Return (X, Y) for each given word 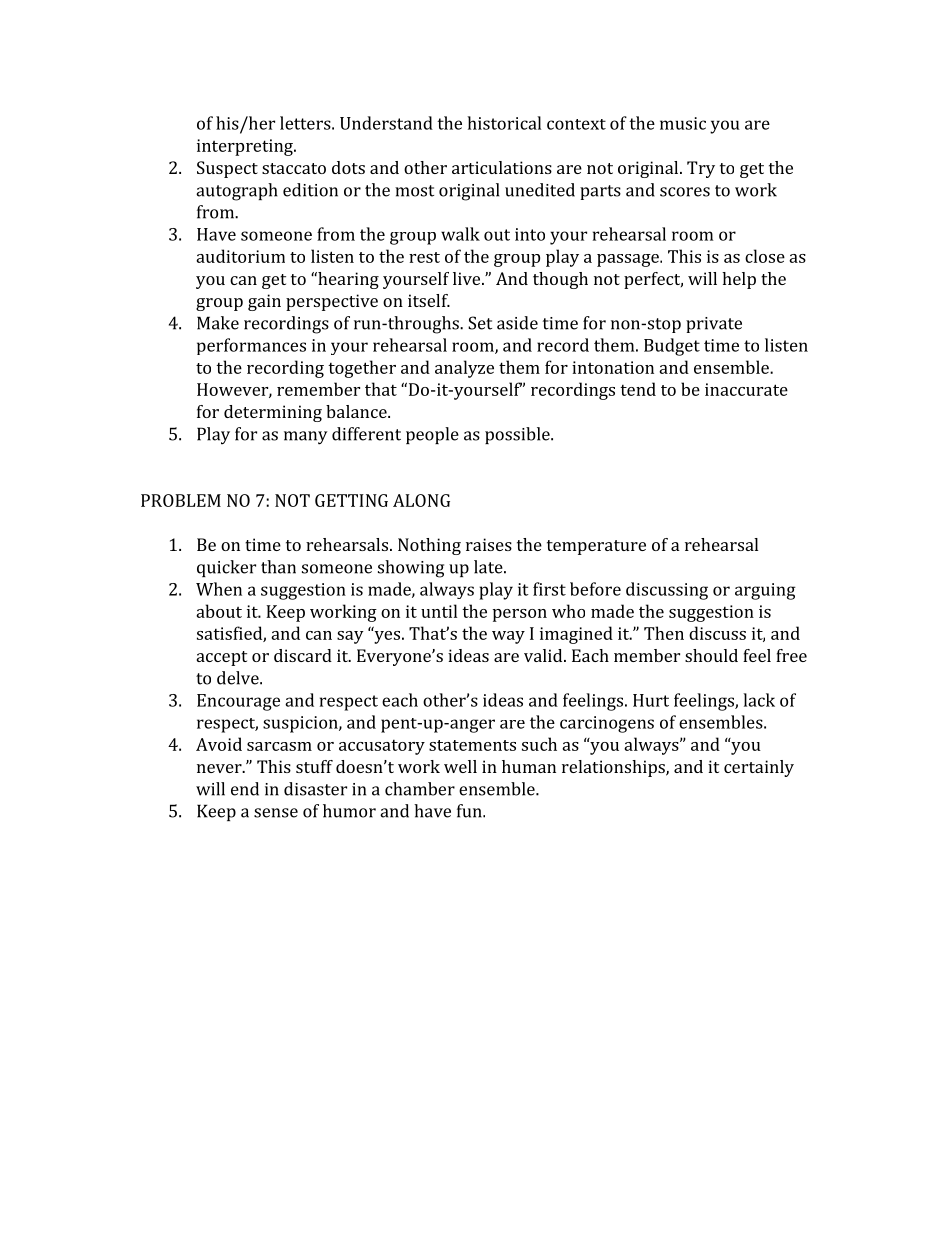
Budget (672, 347)
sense (276, 813)
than (278, 567)
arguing (765, 591)
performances (251, 346)
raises (489, 544)
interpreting (246, 147)
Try (701, 169)
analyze (464, 369)
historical (504, 123)
